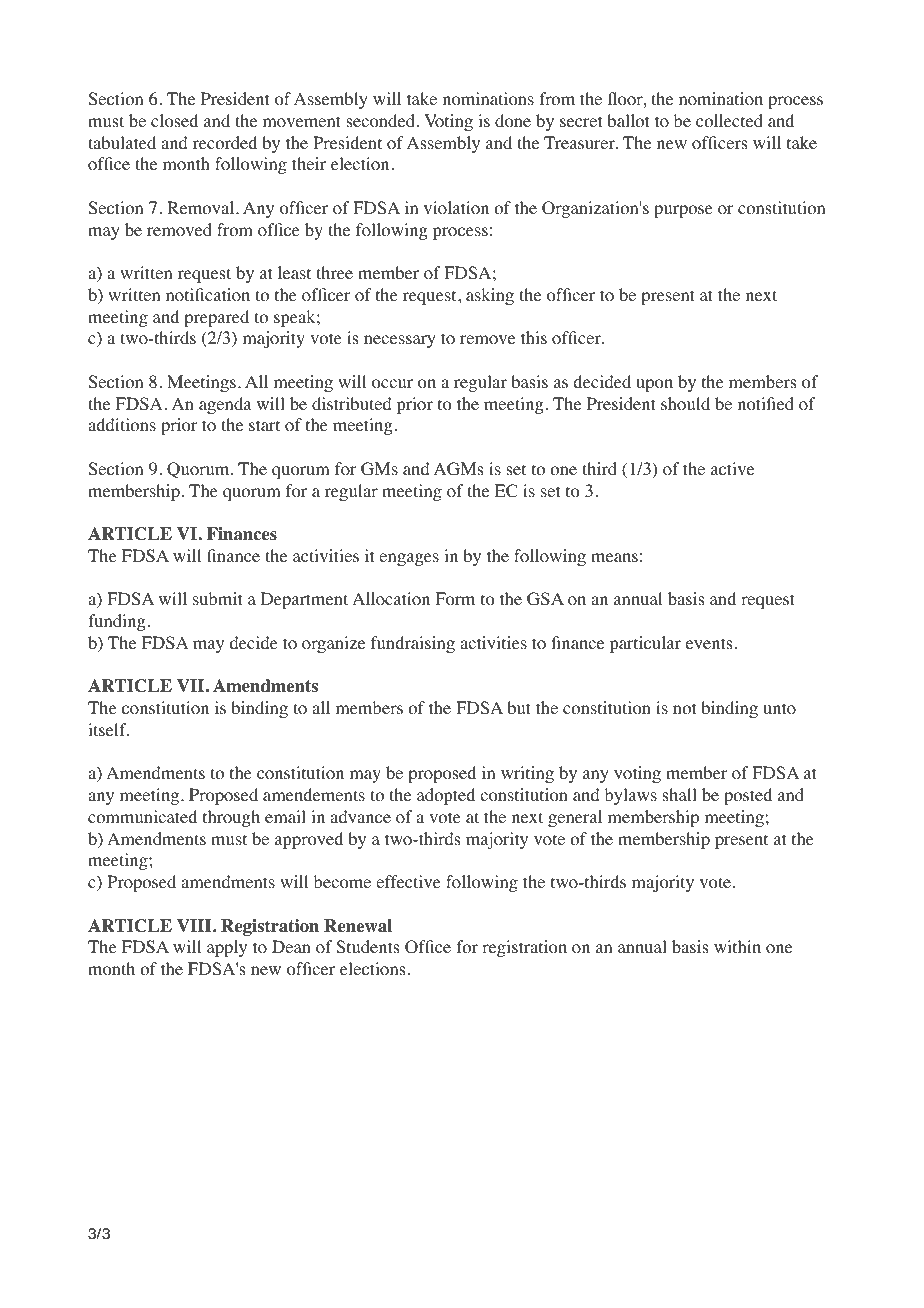 This screenshot has width=924, height=1308. What do you see at coordinates (225, 143) in the screenshot?
I see `recorded` at bounding box center [225, 143].
